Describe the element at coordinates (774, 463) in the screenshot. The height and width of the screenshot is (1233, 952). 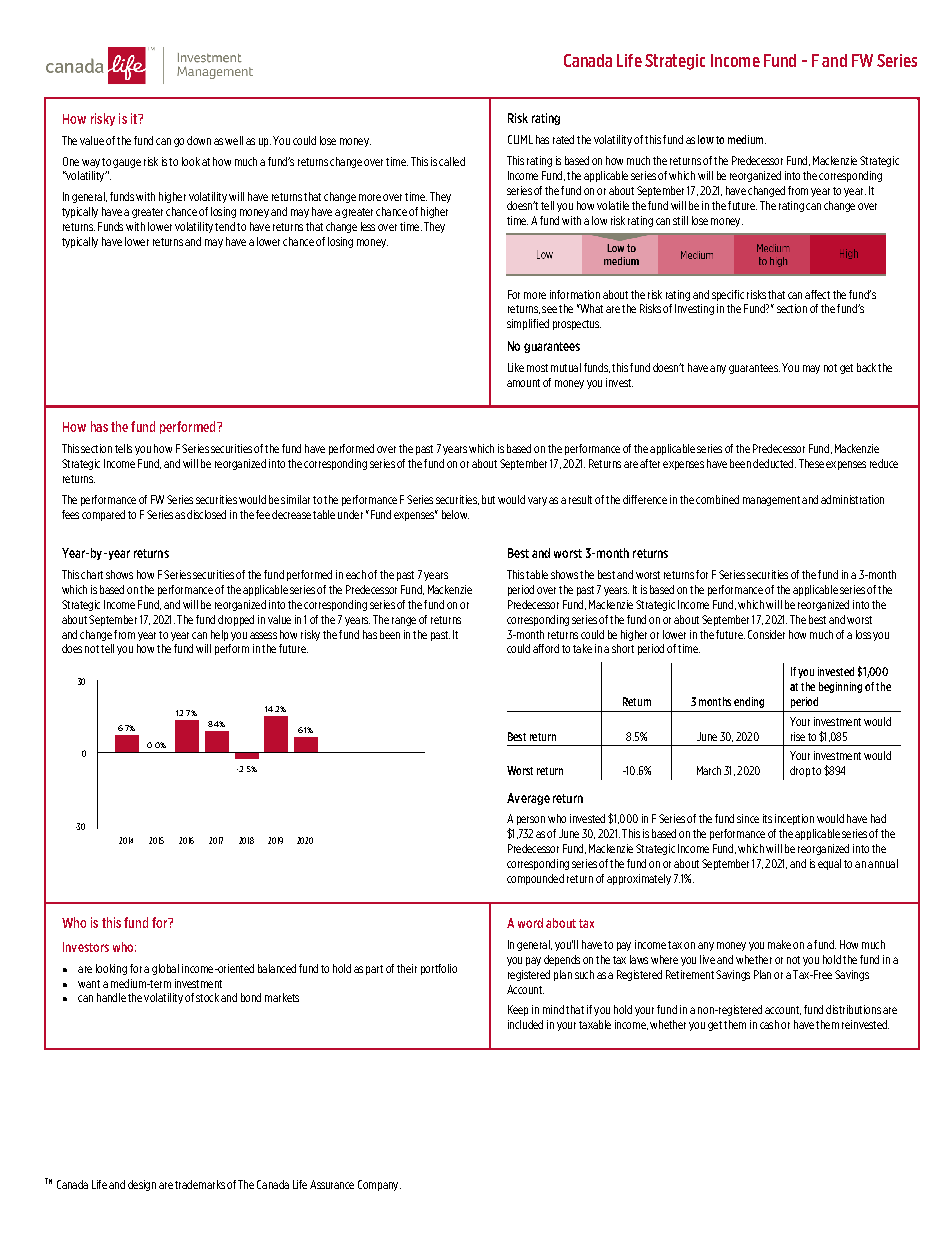
I see `deducted` at that location.
